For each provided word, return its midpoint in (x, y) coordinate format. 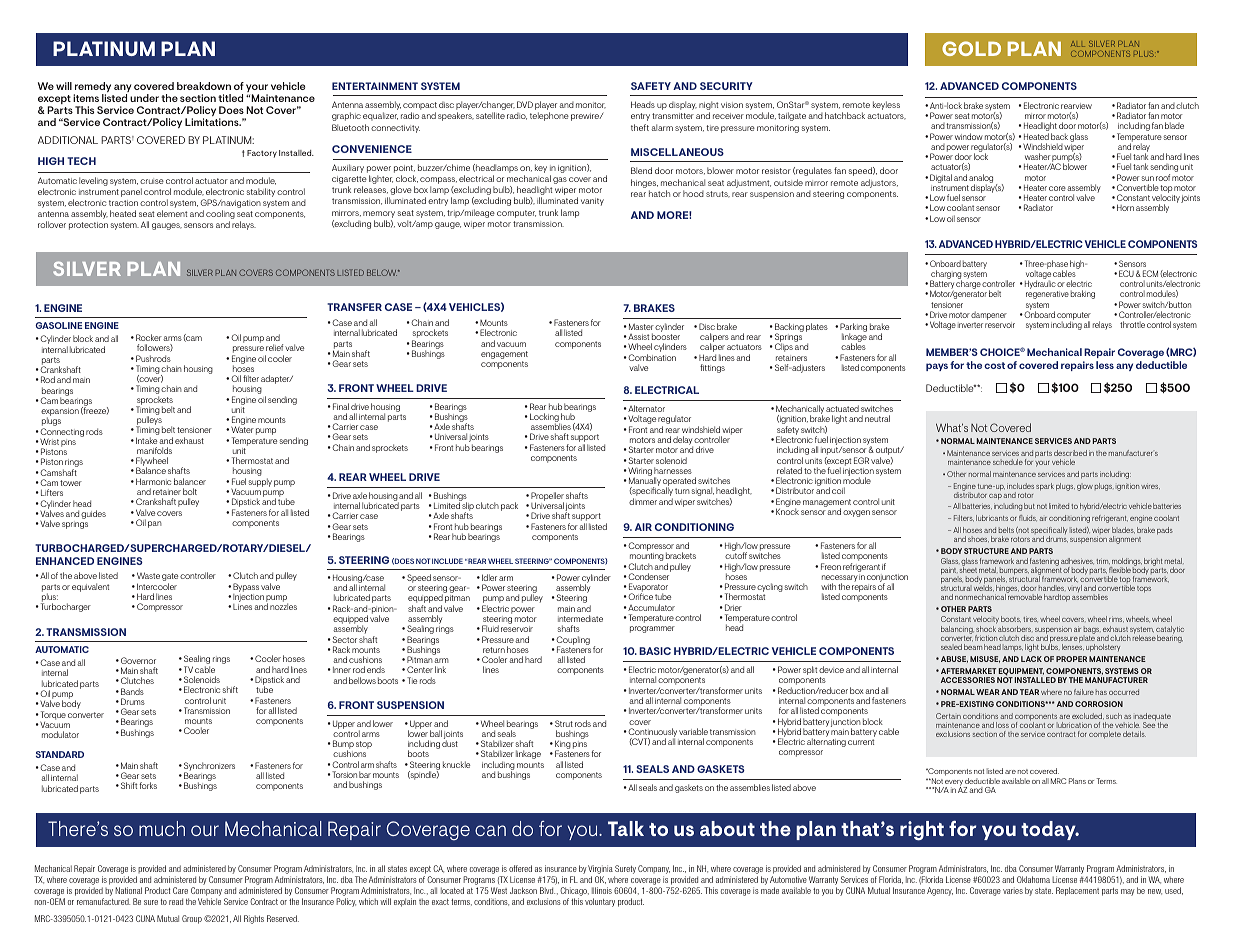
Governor (138, 660)
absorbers (1015, 629)
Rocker (149, 337)
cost (994, 365)
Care (180, 890)
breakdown (204, 86)
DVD (525, 104)
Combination (651, 357)
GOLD (971, 48)
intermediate (580, 618)
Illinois (602, 890)
